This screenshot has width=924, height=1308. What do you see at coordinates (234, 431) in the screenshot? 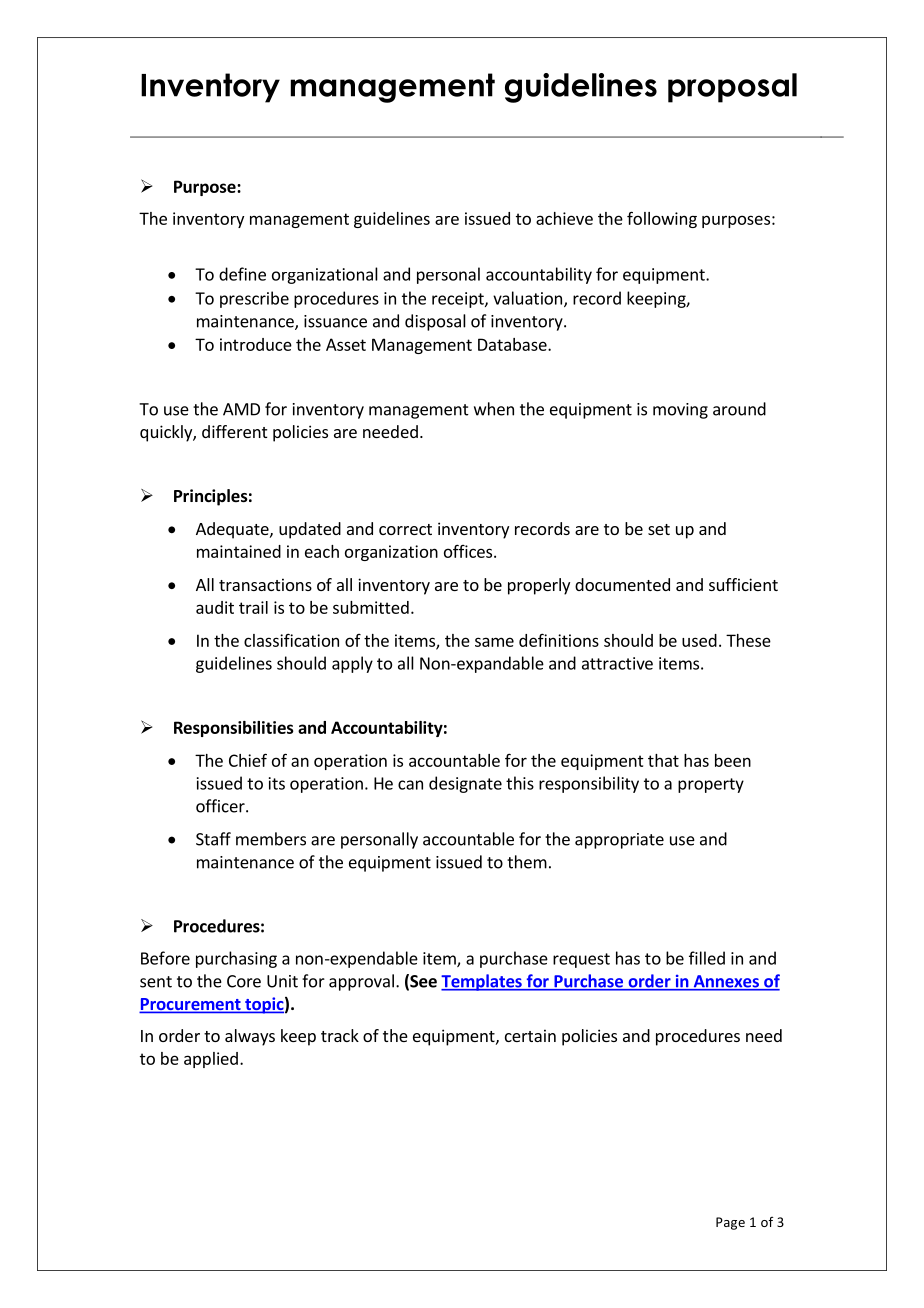
I see `different` at bounding box center [234, 431].
